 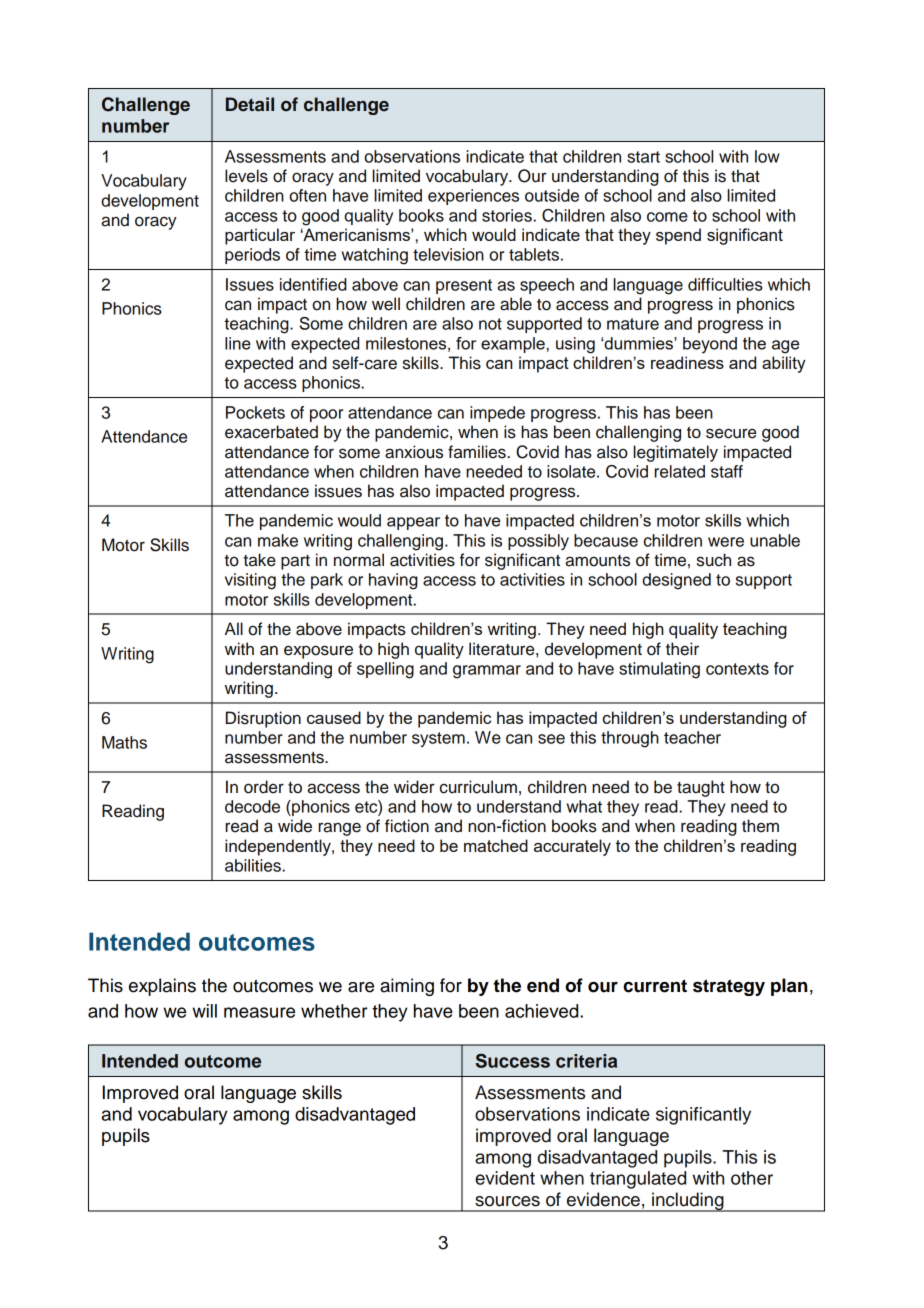 I want to click on experiences, so click(x=473, y=197).
